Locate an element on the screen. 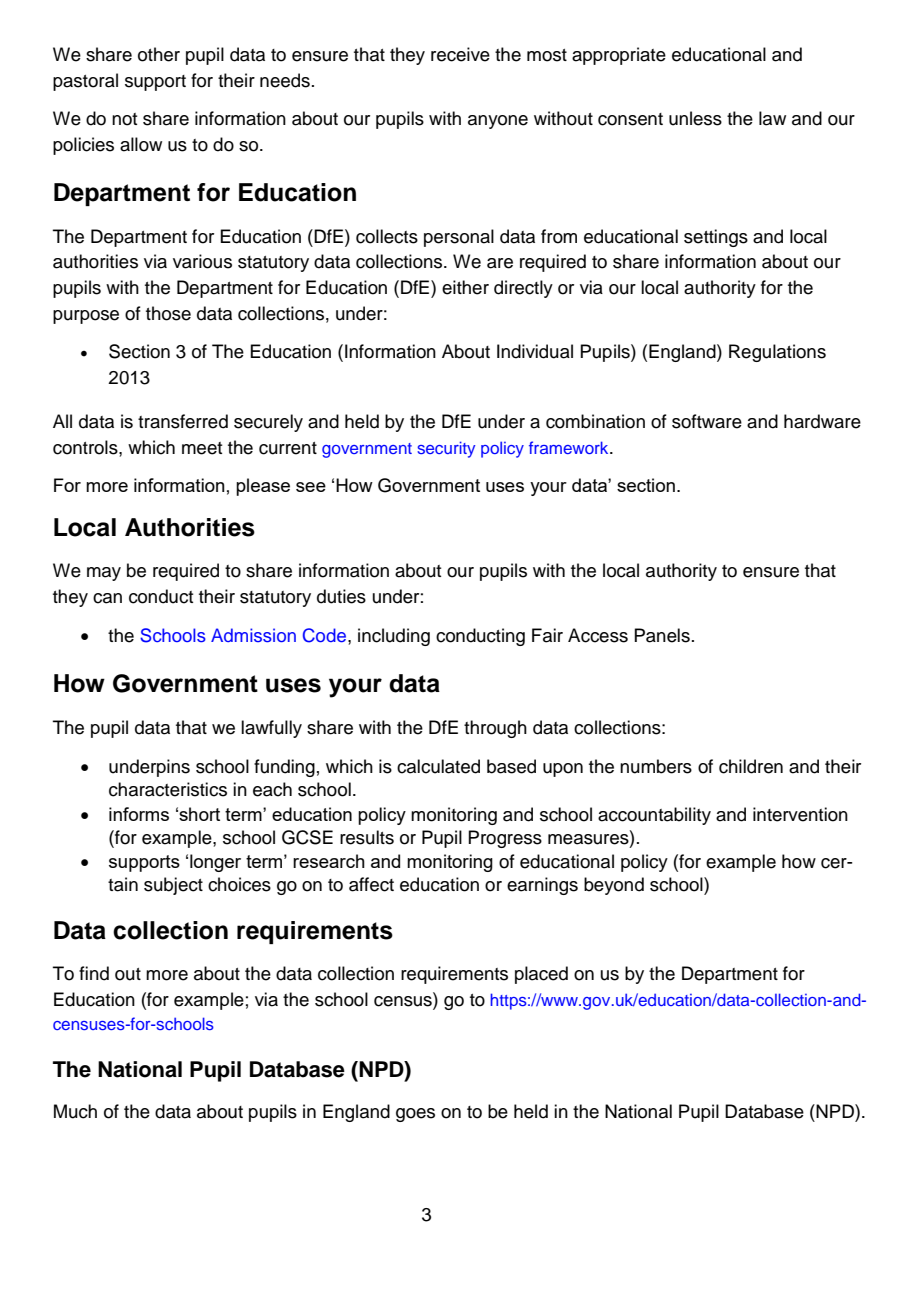 The image size is (924, 1308). calculated is located at coordinates (438, 766).
